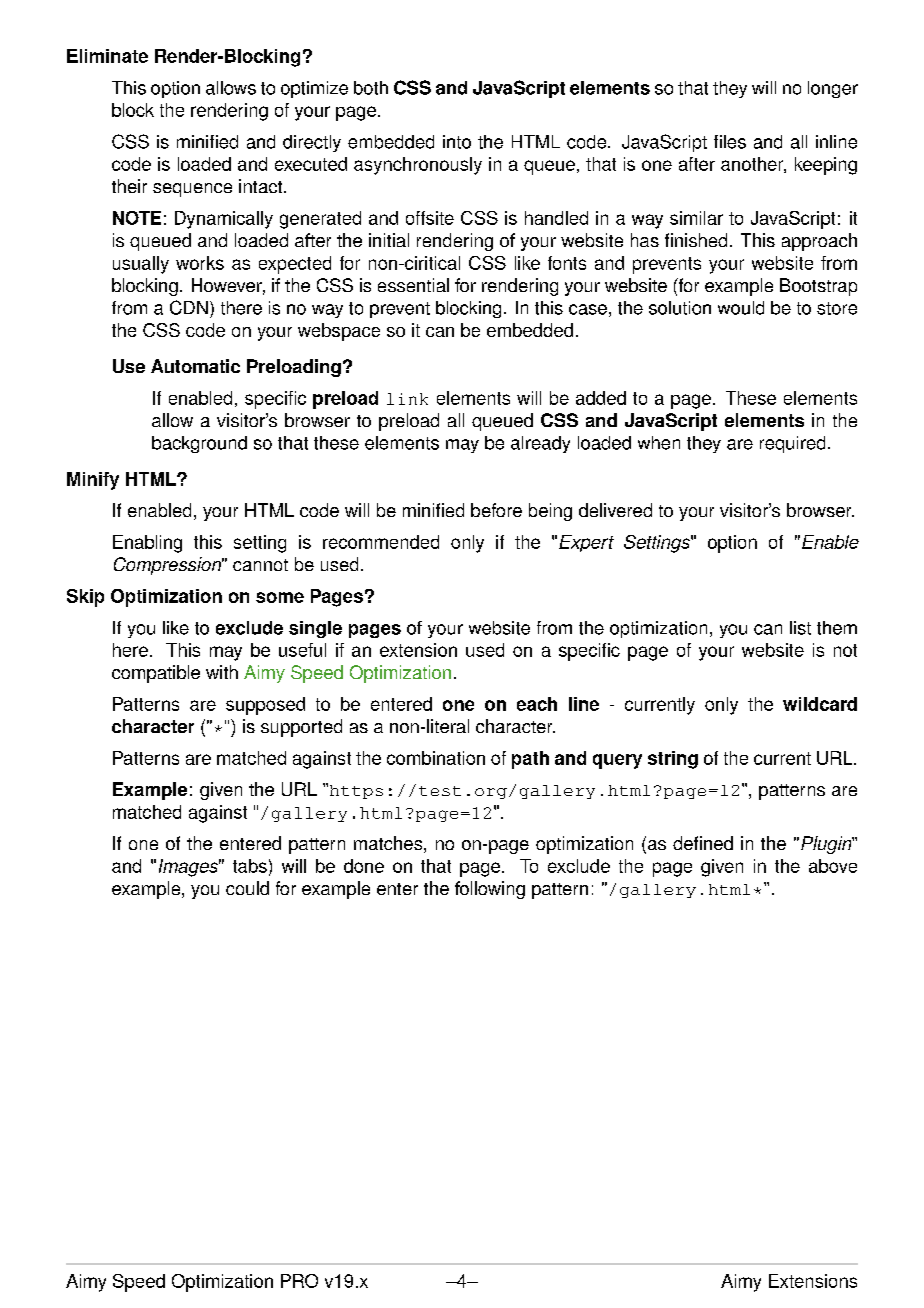 The height and width of the page is (1308, 924). What do you see at coordinates (200, 263) in the page?
I see `works` at bounding box center [200, 263].
